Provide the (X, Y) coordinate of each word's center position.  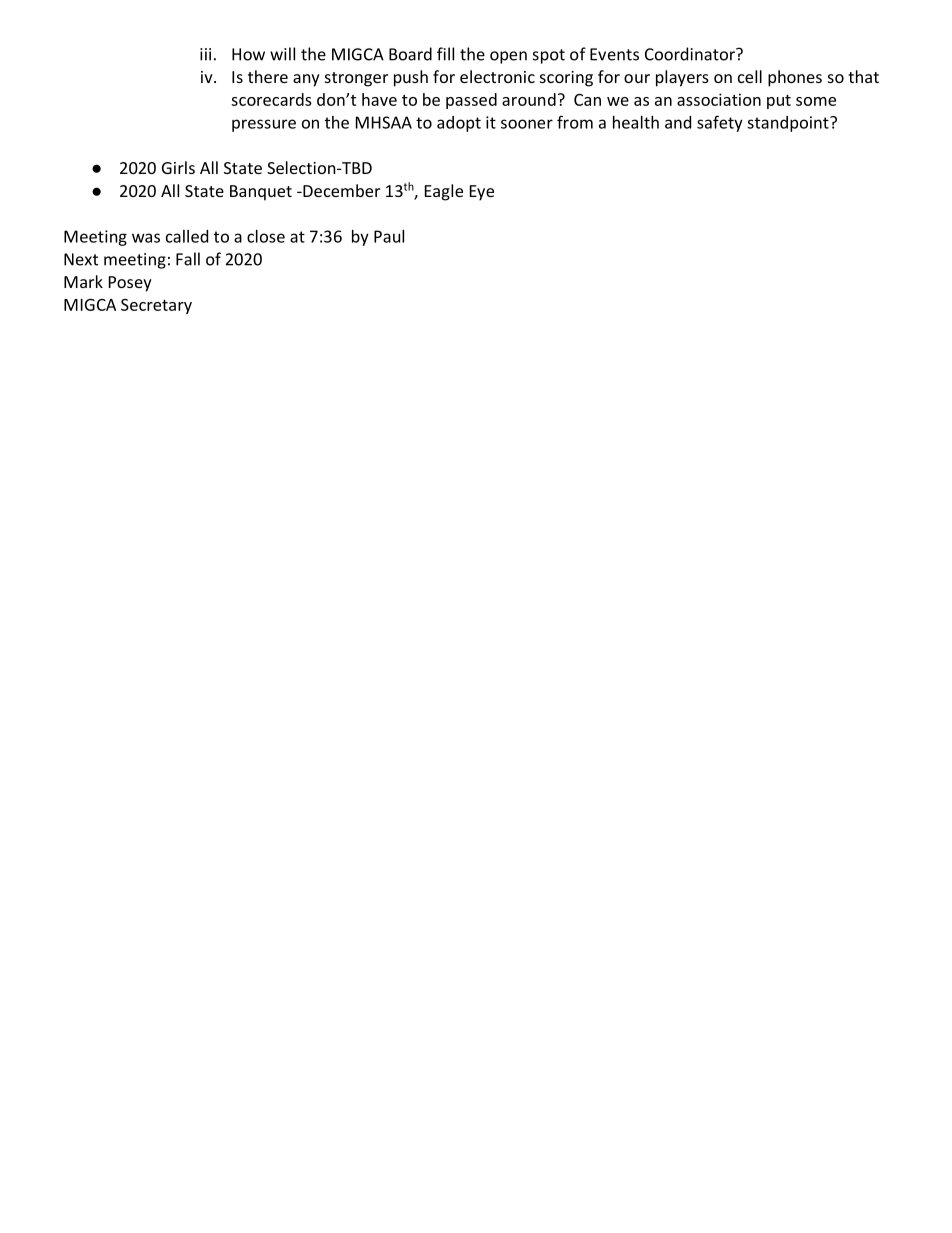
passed (471, 101)
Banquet (261, 193)
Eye (482, 193)
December (340, 190)
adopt (459, 124)
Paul (389, 236)
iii (205, 54)
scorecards (271, 99)
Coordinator (691, 54)
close (266, 236)
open (508, 57)
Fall (188, 259)
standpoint (789, 124)
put (779, 102)
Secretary (156, 306)
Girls (178, 167)
